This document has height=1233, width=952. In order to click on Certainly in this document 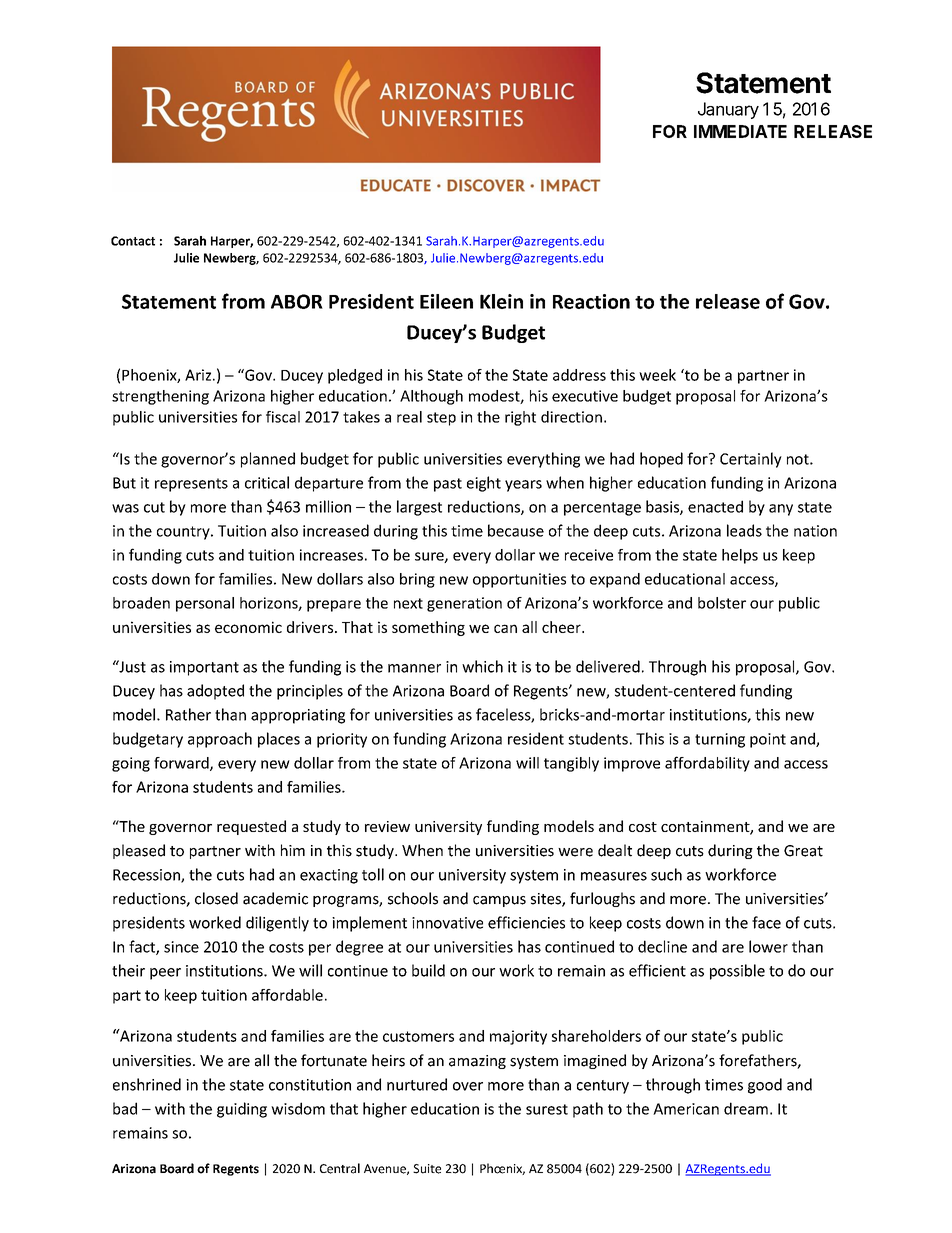, I will do `click(751, 460)`.
